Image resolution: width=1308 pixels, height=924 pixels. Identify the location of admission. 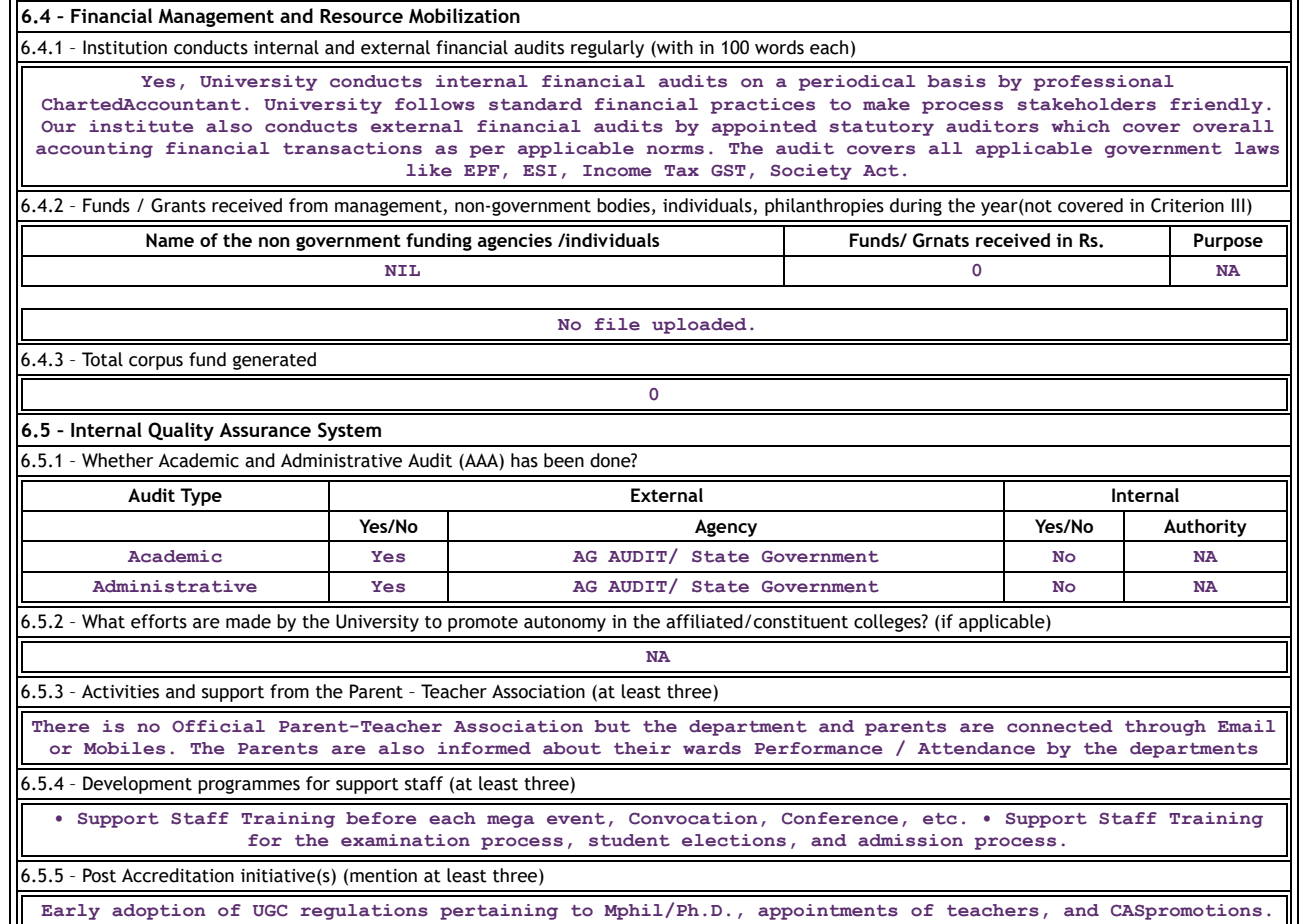
(910, 840).
